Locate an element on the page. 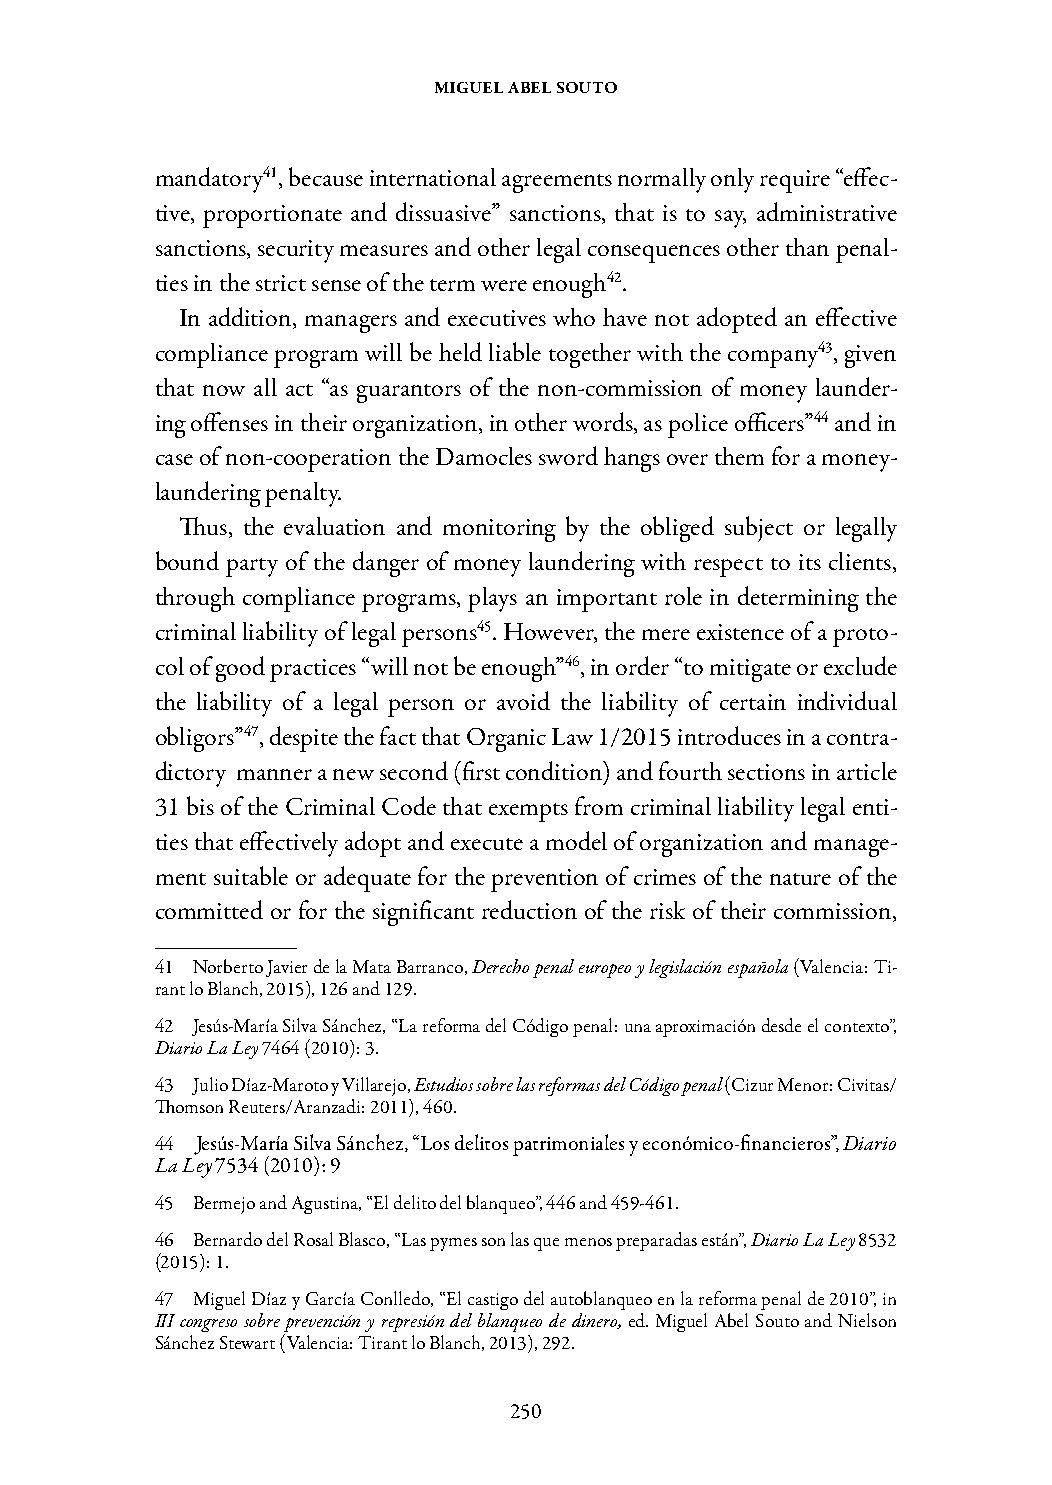 The image size is (1052, 1485). despite is located at coordinates (304, 739).
